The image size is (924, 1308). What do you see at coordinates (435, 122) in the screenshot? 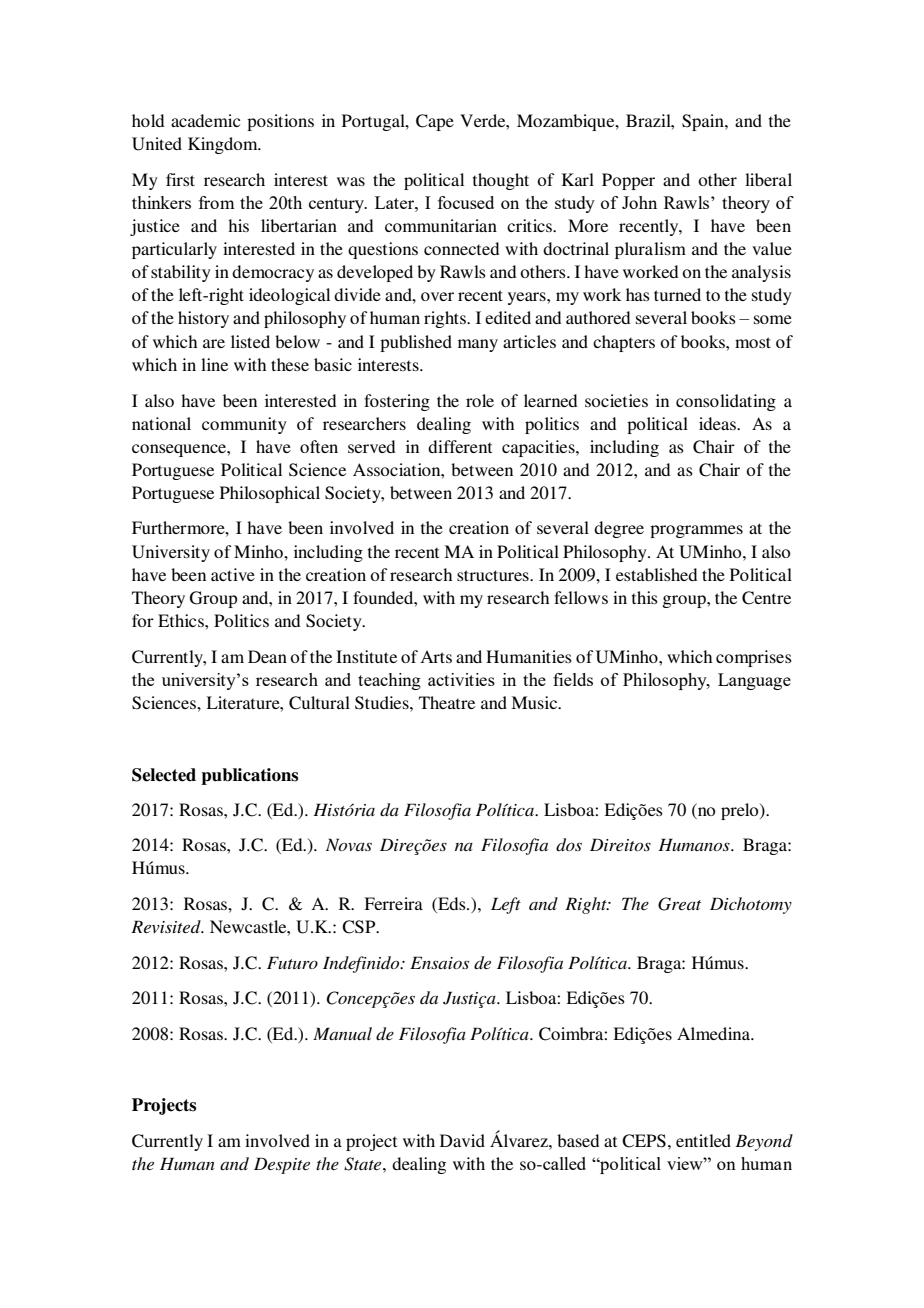
I see `Cape` at bounding box center [435, 122].
